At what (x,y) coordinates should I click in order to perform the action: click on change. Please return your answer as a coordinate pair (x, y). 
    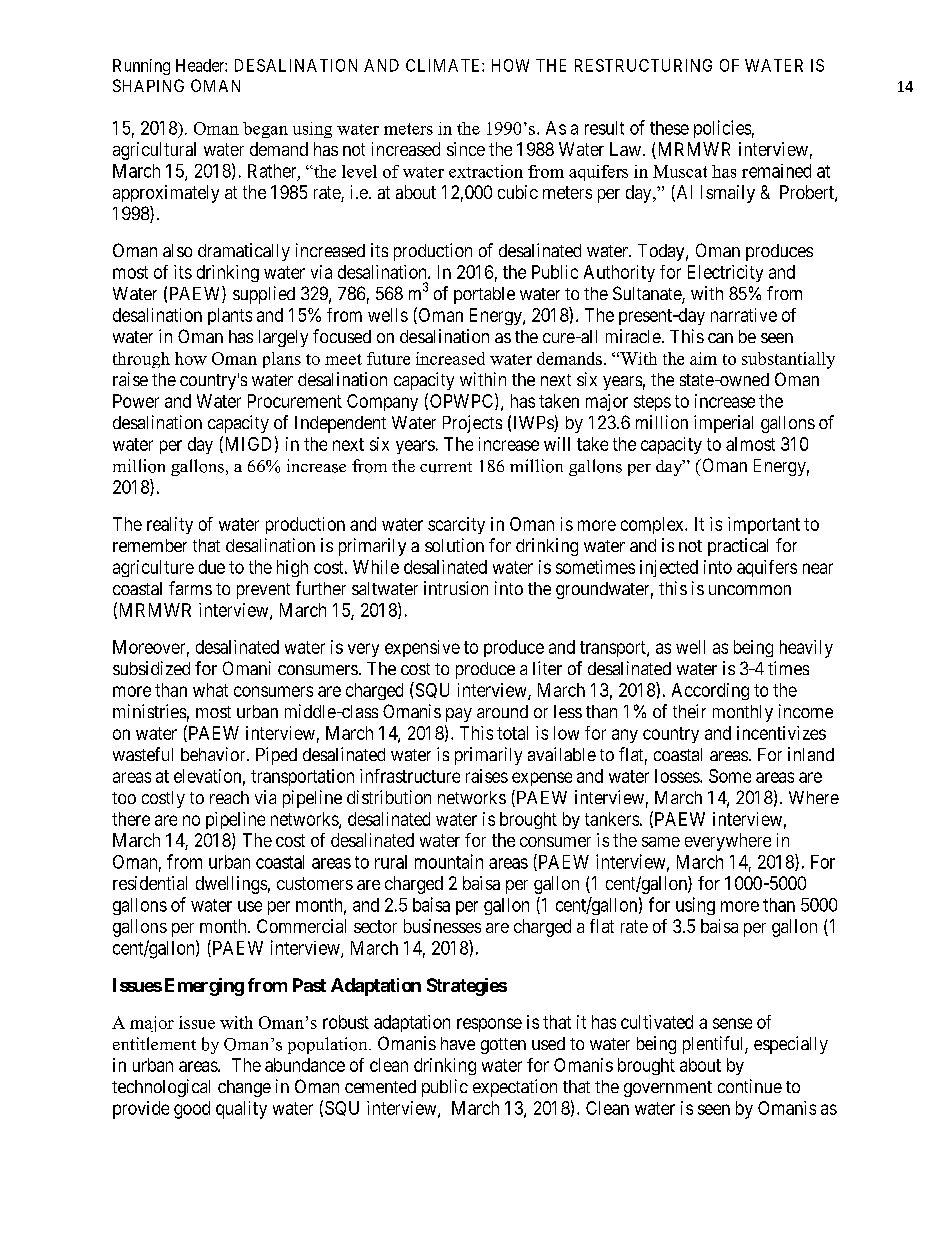
    Looking at the image, I should click on (244, 1088).
